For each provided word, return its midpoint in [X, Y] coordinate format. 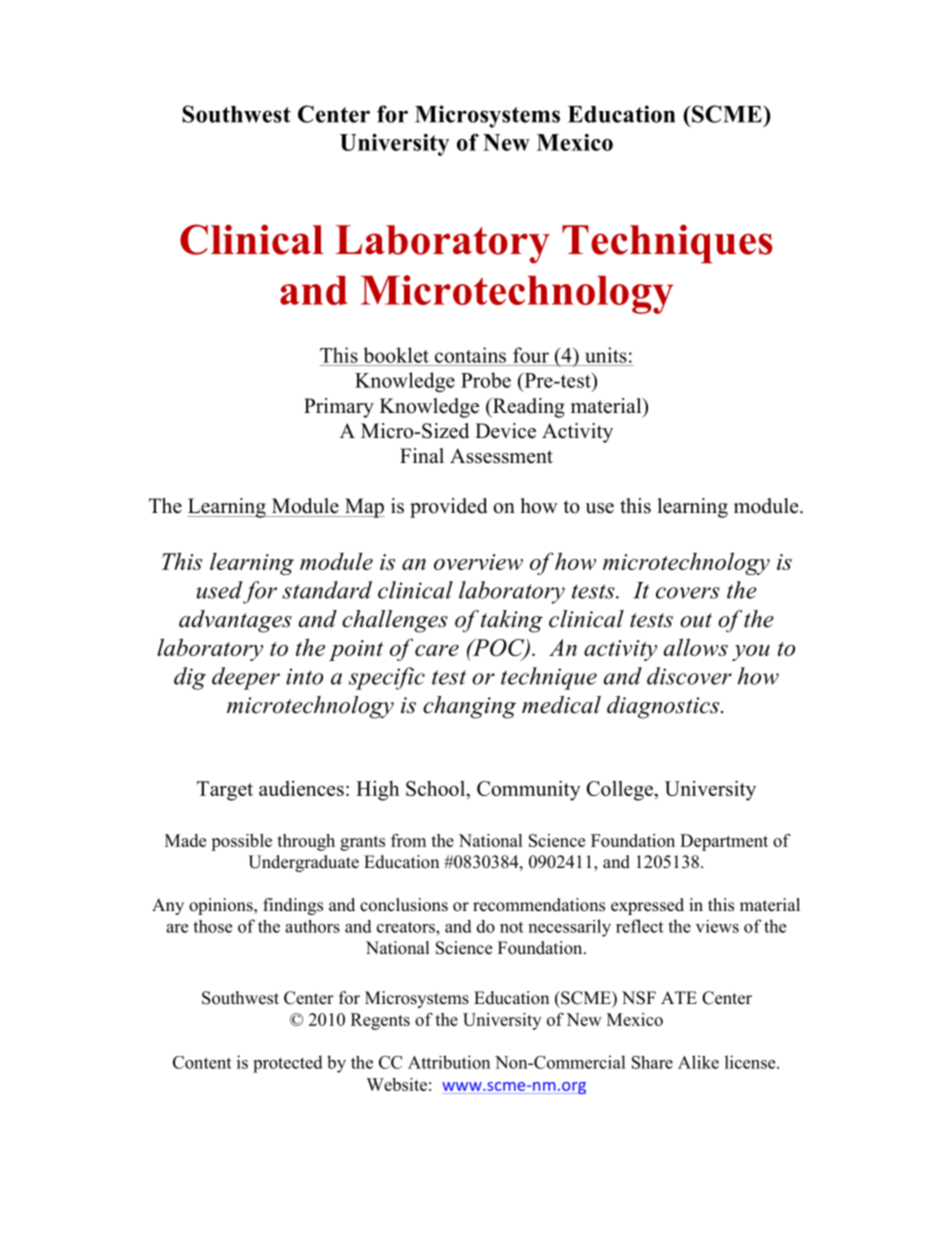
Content [202, 1062]
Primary [339, 408]
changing [469, 707]
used [219, 590]
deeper [246, 678]
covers [688, 593]
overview [478, 562]
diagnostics [664, 707]
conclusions [404, 905]
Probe [486, 380]
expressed [647, 906]
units [606, 355]
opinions [222, 906]
